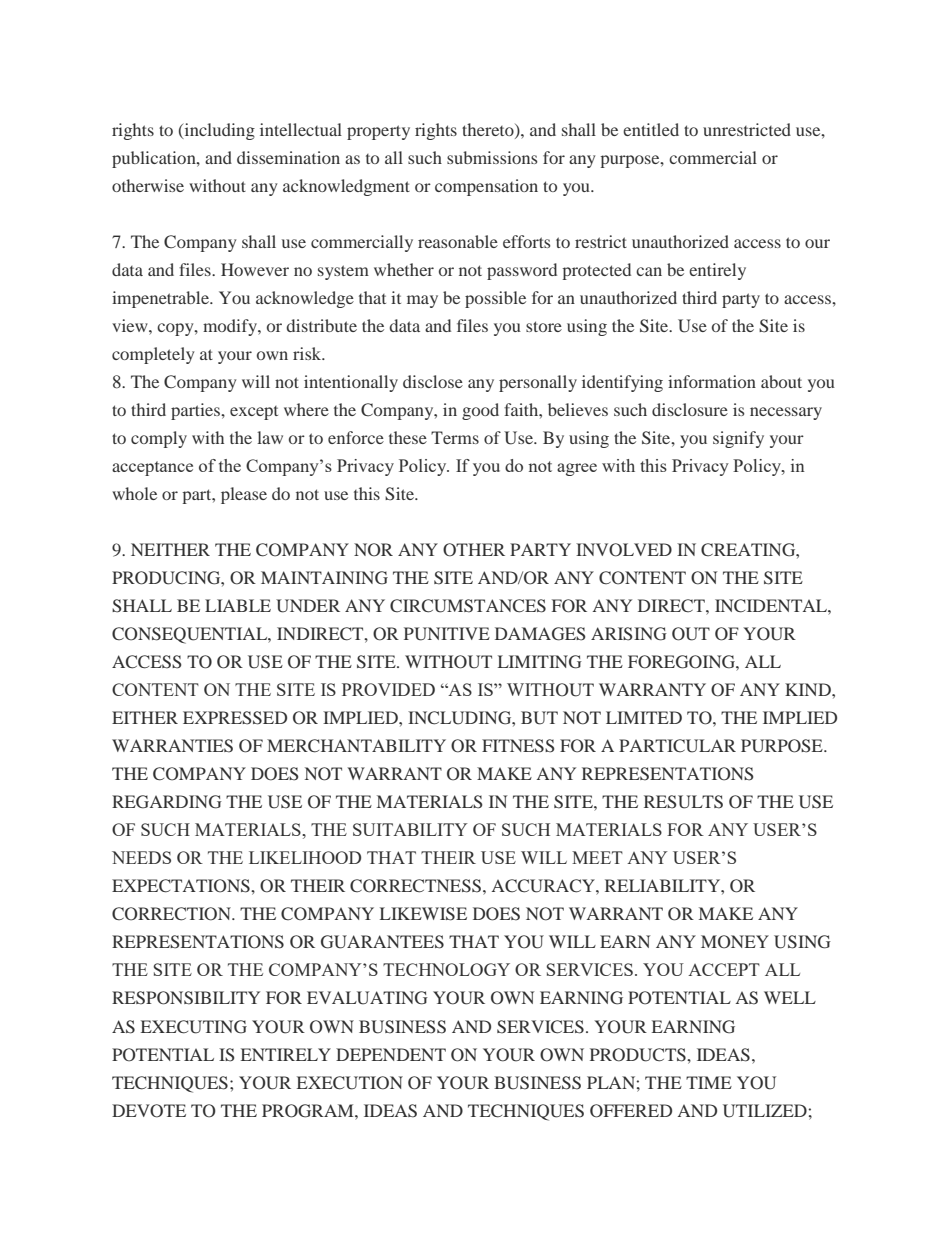 This screenshot has height=1233, width=952. What do you see at coordinates (492, 157) in the screenshot?
I see `submissions` at bounding box center [492, 157].
